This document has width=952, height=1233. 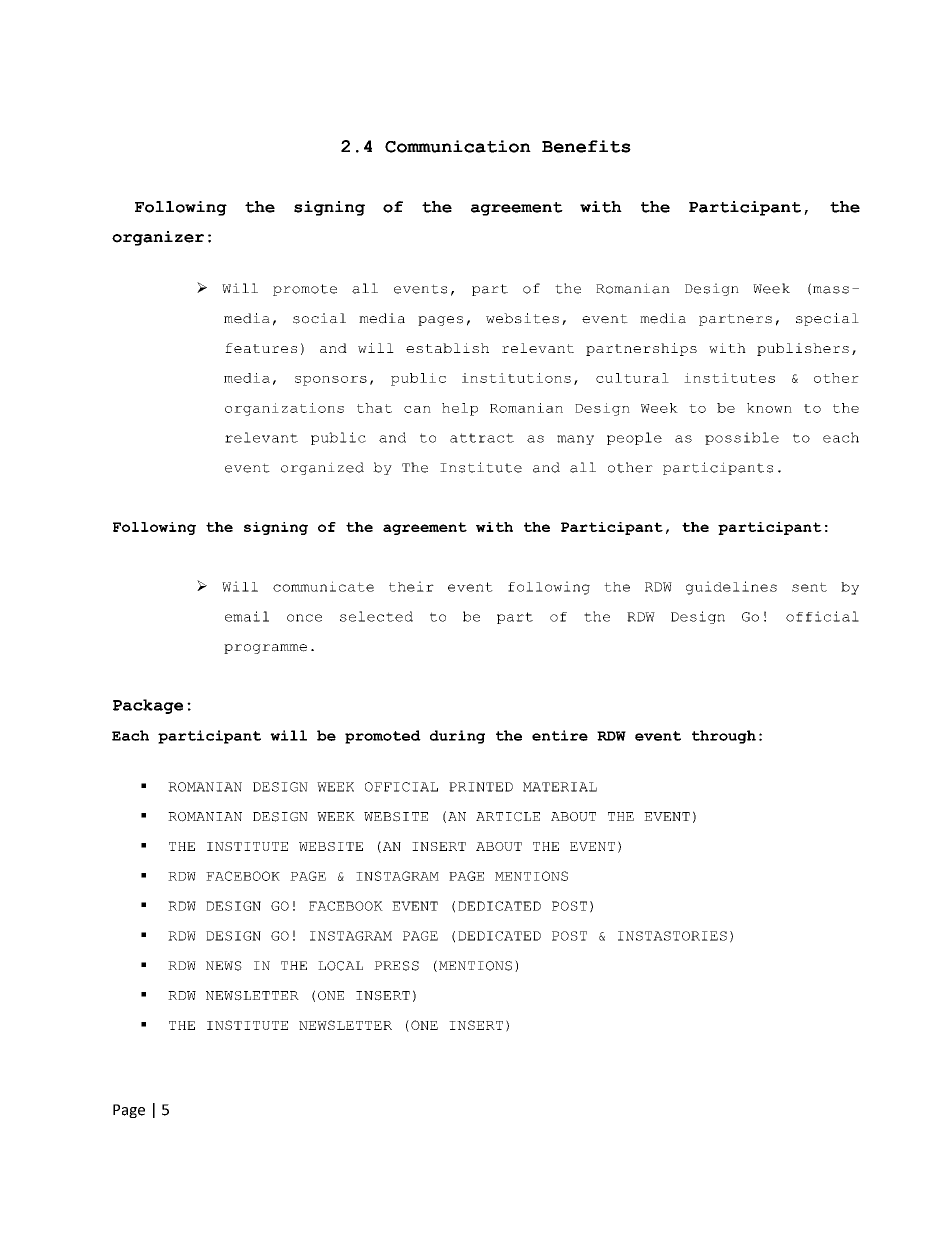 What do you see at coordinates (158, 238) in the document?
I see `organizer` at bounding box center [158, 238].
